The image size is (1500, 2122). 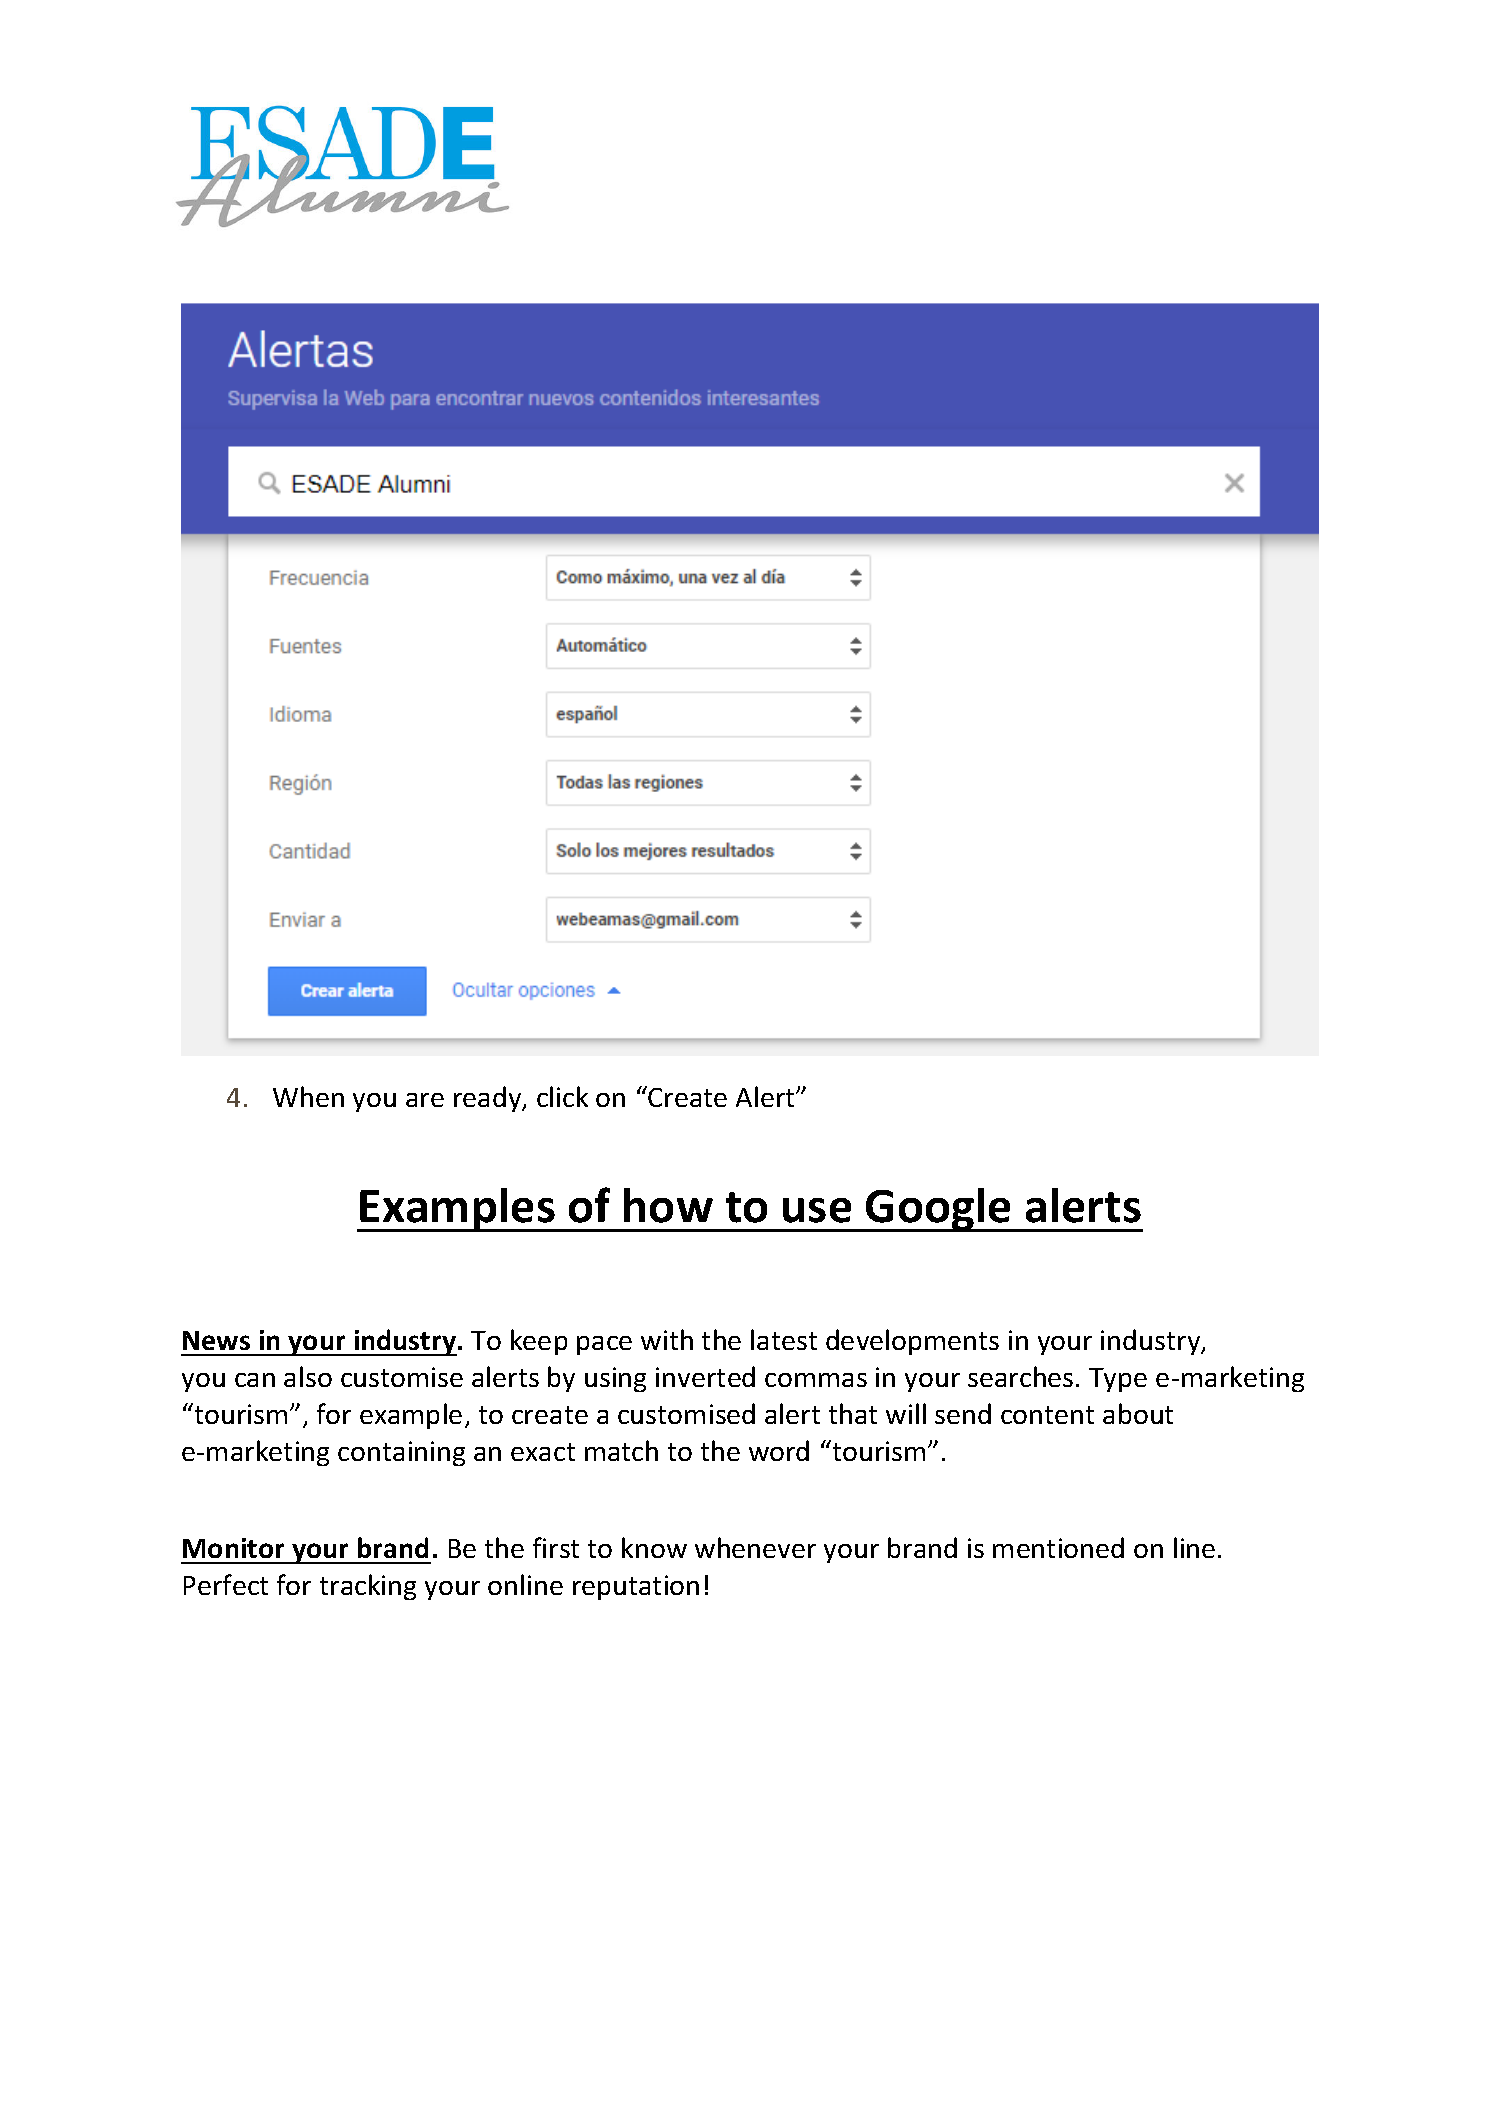 What do you see at coordinates (636, 1587) in the screenshot?
I see `reputation` at bounding box center [636, 1587].
